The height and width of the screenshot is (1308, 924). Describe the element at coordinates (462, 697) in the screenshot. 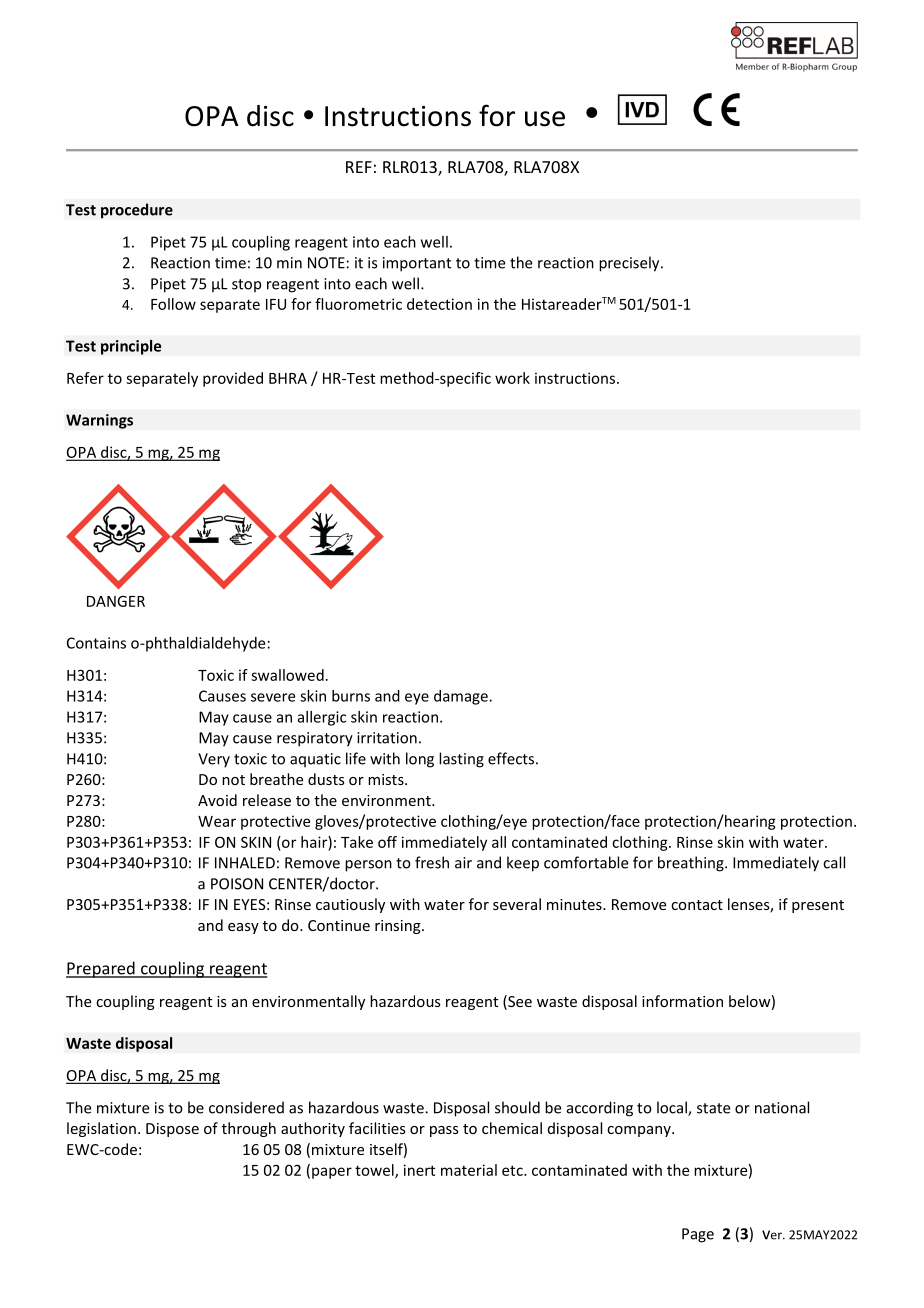

I see `damage` at that location.
